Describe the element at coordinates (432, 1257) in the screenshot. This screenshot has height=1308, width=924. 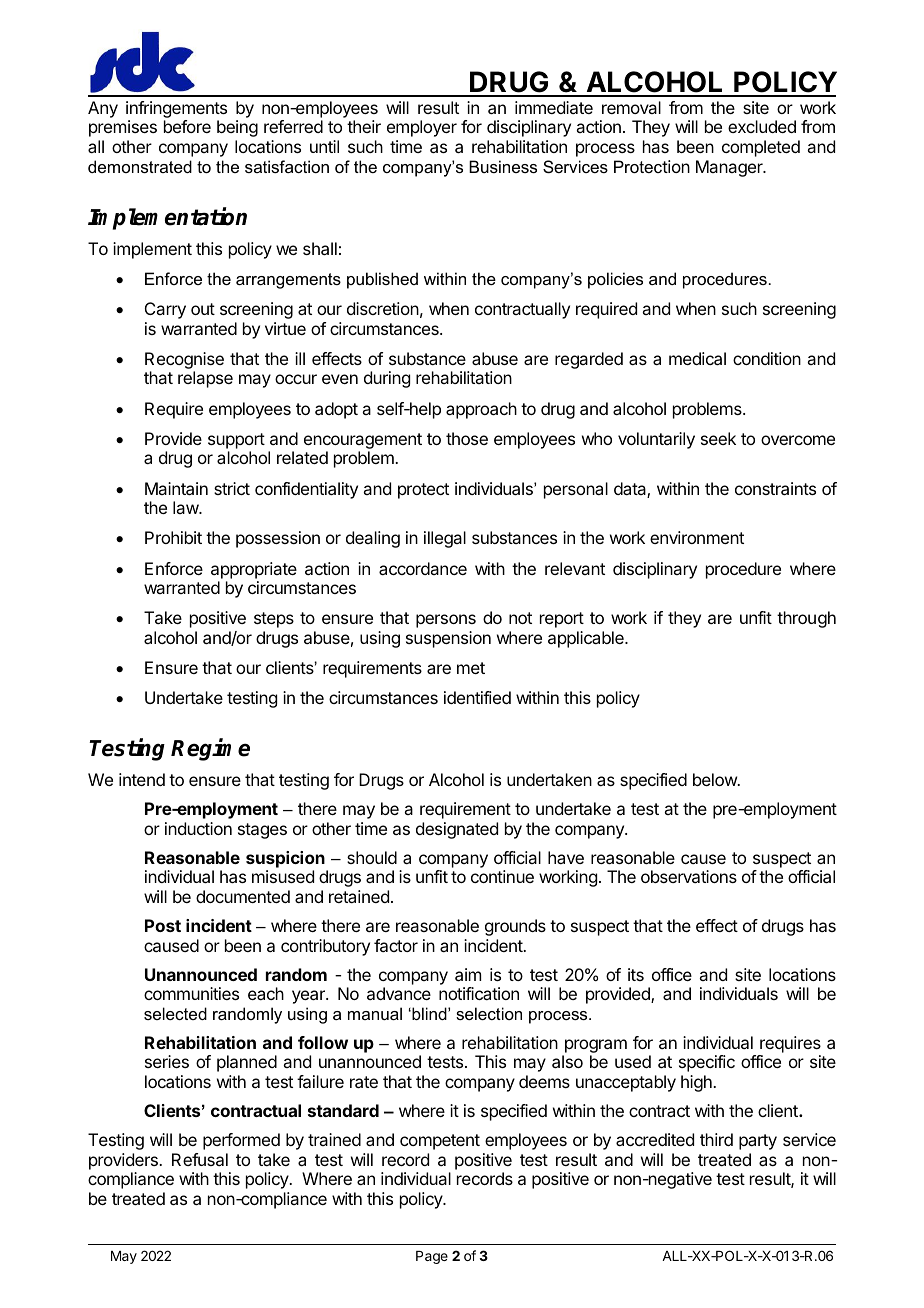
I see `Page` at that location.
